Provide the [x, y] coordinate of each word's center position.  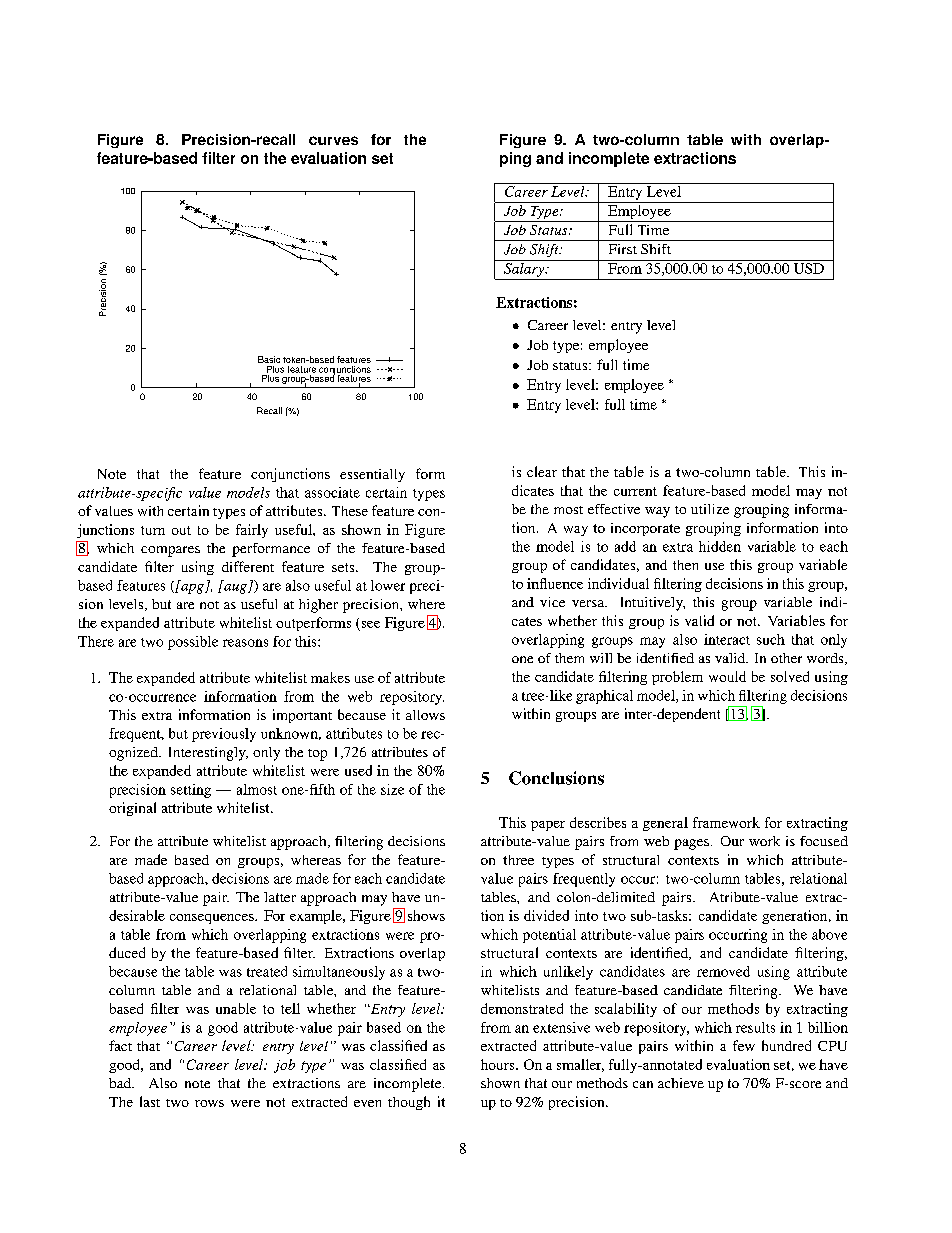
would [727, 676]
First [623, 249]
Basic [269, 359]
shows [426, 915]
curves [333, 140]
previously [224, 735]
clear [542, 471]
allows [425, 715]
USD [808, 267]
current [635, 491]
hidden [720, 546]
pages [691, 844]
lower [388, 585]
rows [209, 1103]
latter [280, 897]
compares [170, 551]
